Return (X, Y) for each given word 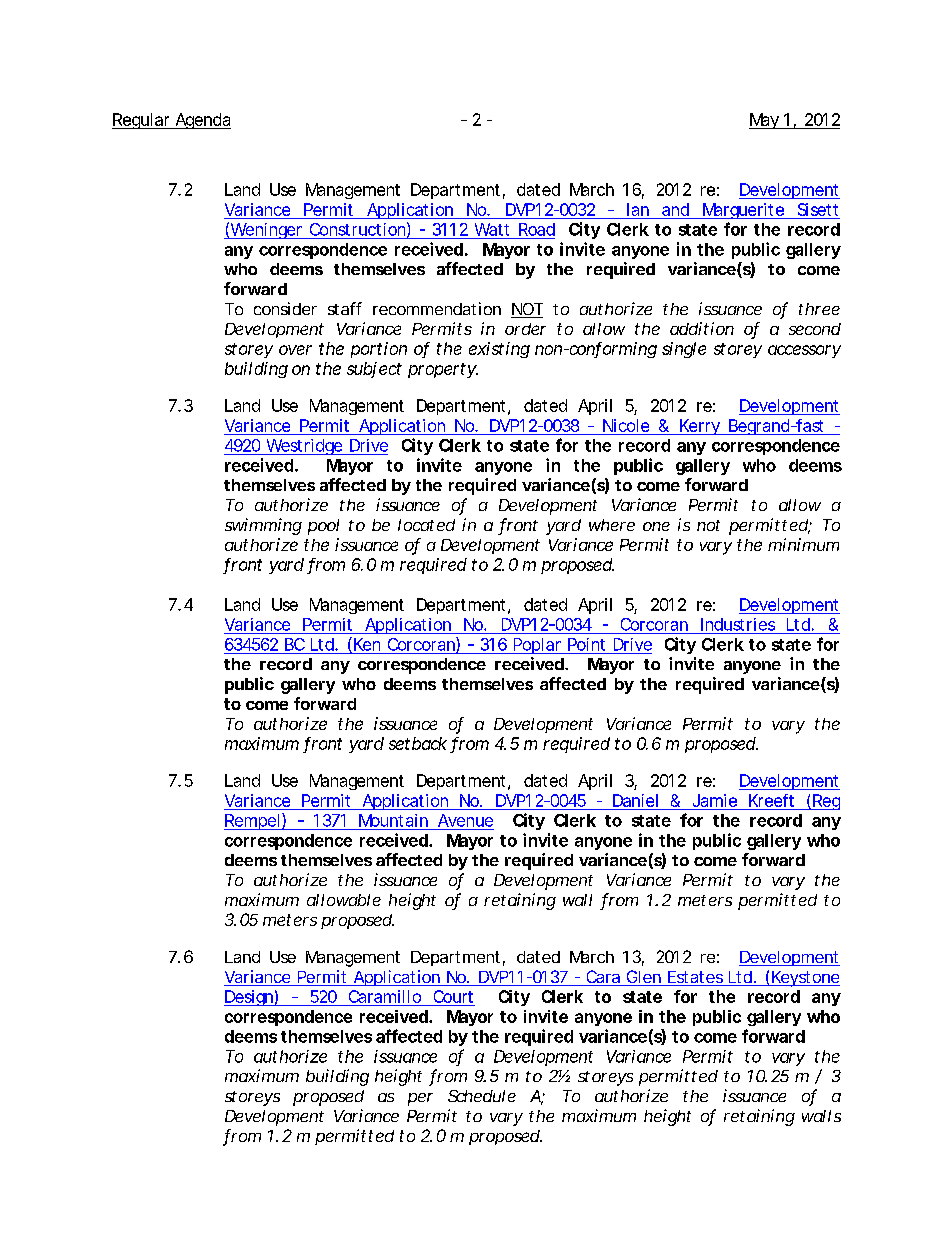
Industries (738, 624)
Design (249, 998)
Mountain (393, 820)
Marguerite (742, 211)
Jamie (715, 800)
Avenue (465, 820)
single (684, 350)
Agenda (202, 121)
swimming (263, 526)
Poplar (537, 646)
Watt (492, 229)
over (295, 350)
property (442, 370)
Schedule (482, 1096)
